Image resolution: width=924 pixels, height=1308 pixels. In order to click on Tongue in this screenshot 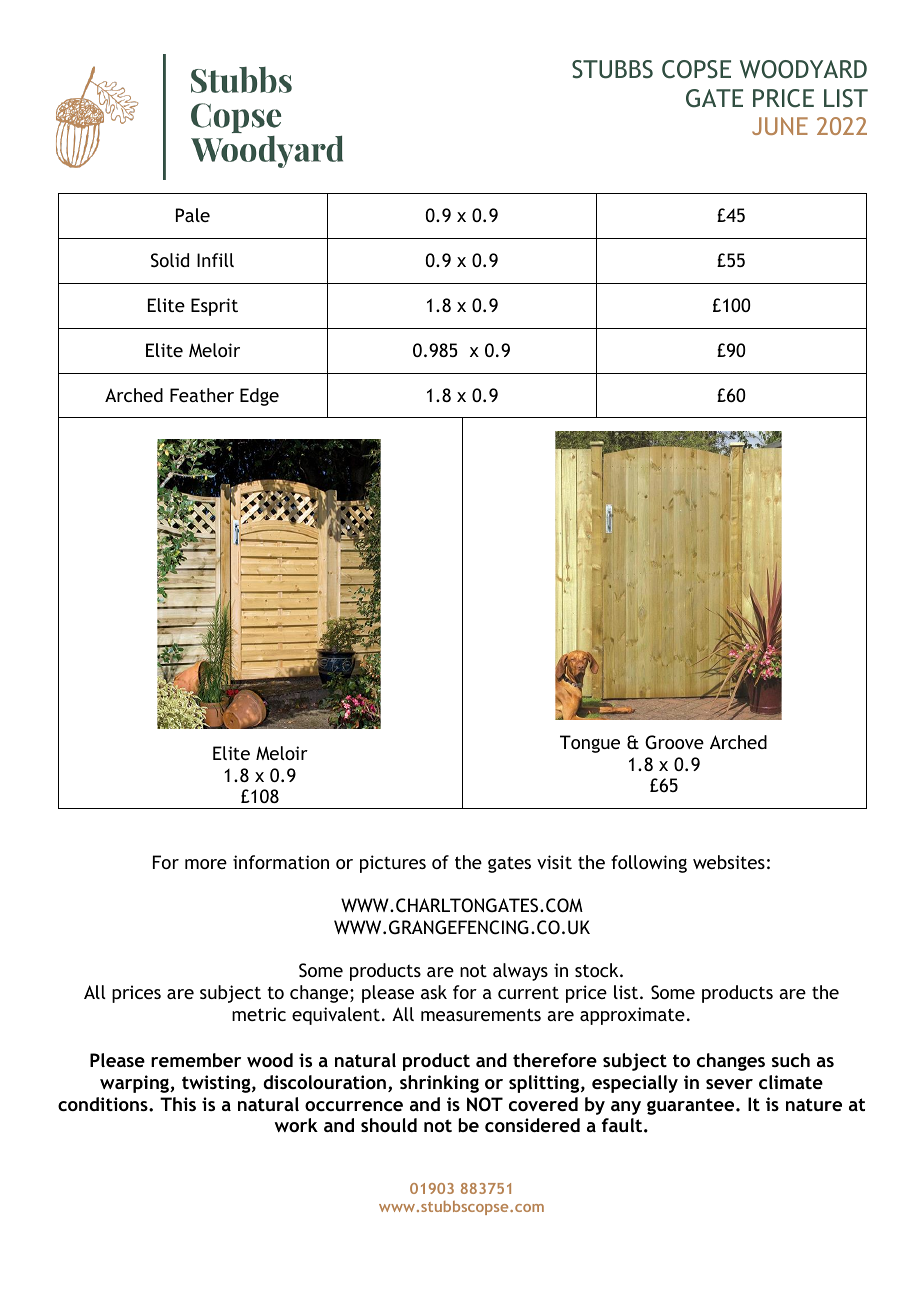, I will do `click(590, 744)`.
